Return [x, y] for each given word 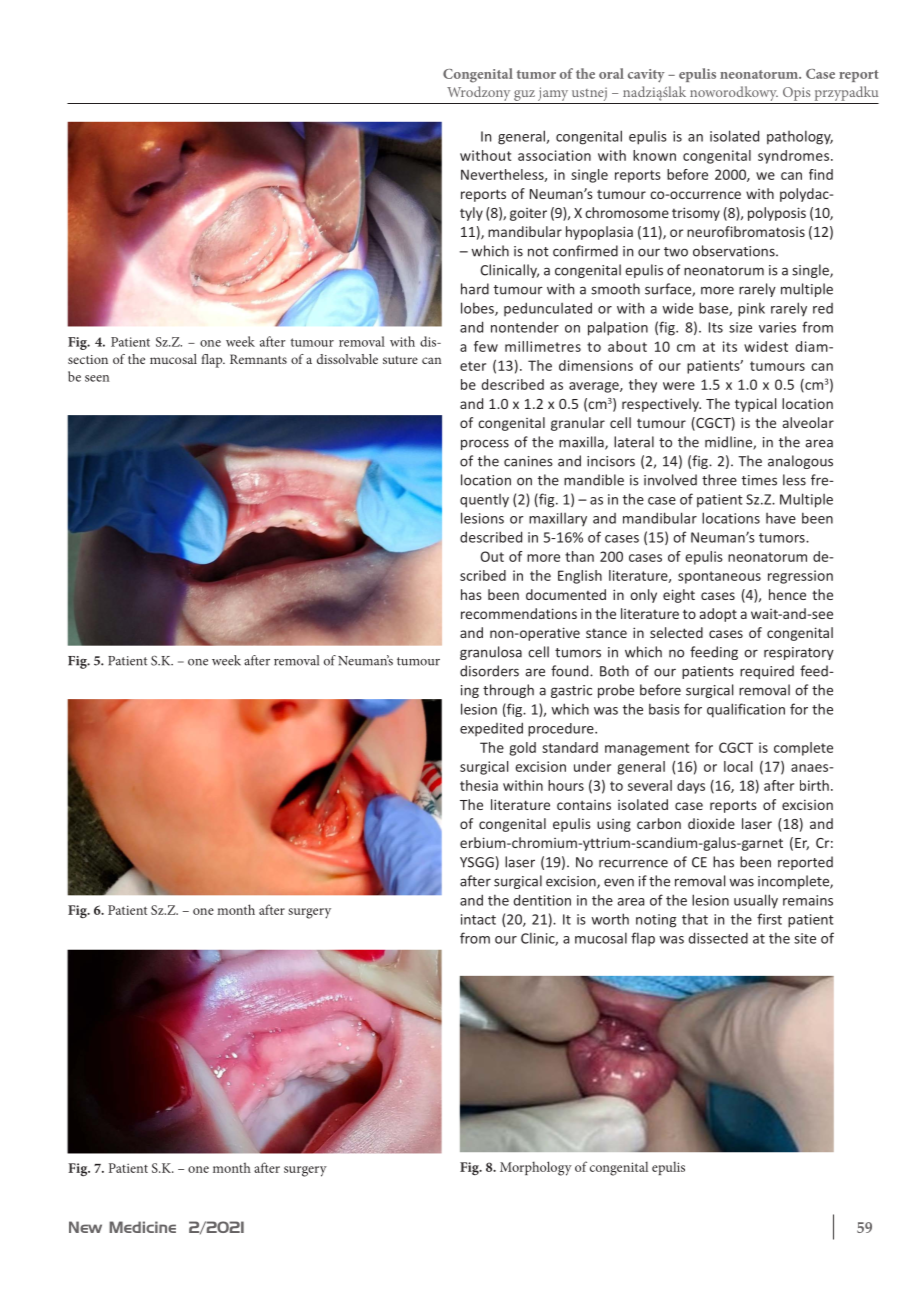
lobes [478, 309]
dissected [718, 938]
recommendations [519, 613]
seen [97, 378]
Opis [796, 94]
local [738, 766]
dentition [542, 900]
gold [522, 749]
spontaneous [719, 577]
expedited [491, 729]
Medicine [142, 1227]
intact [478, 919]
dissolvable [347, 359]
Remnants [258, 359]
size [740, 327]
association [554, 155]
